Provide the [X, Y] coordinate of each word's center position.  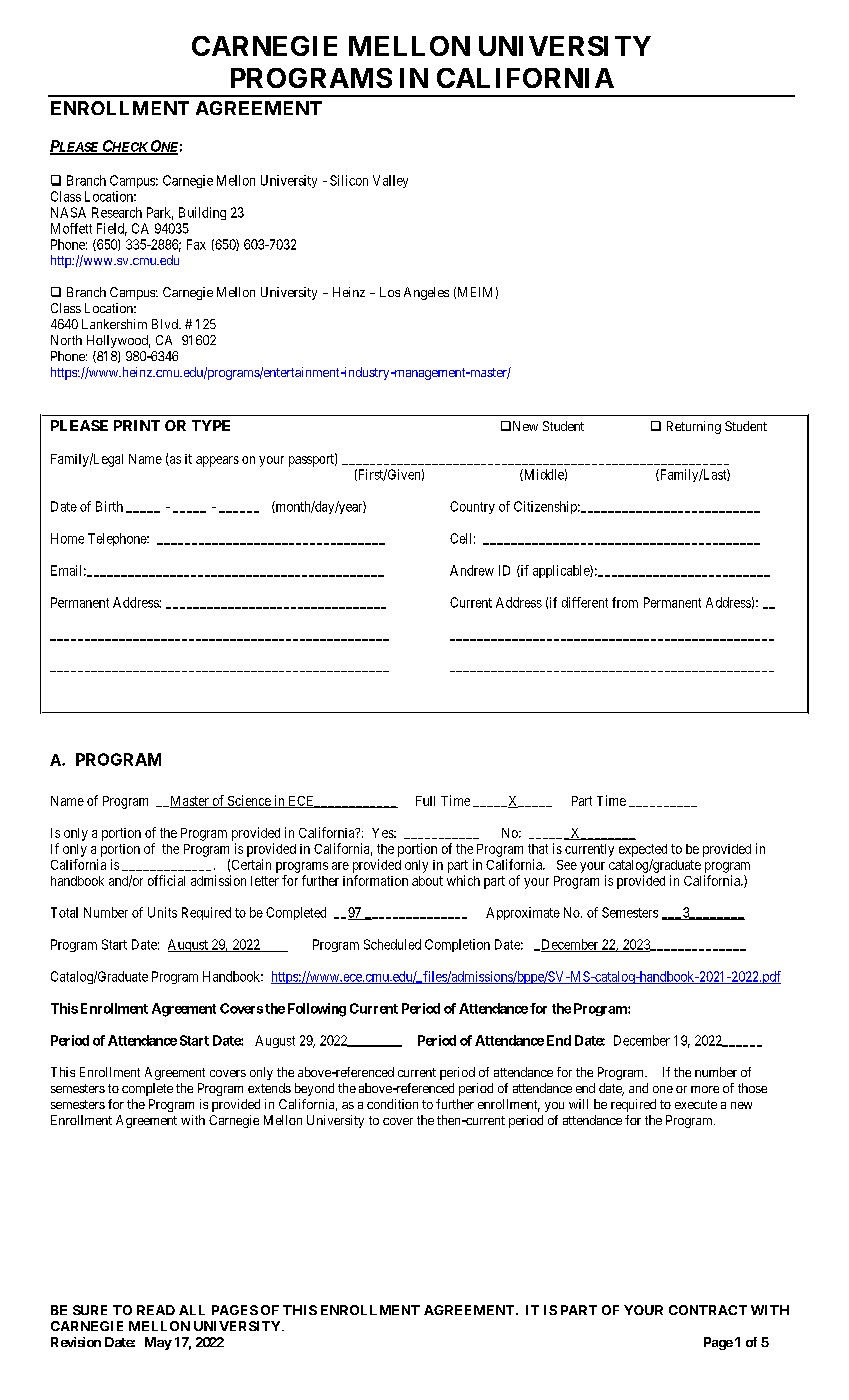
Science [249, 801]
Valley [390, 181]
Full [425, 801]
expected [643, 850]
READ [156, 1310]
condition [392, 1104]
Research [117, 212]
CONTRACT [708, 1310]
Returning [694, 427]
